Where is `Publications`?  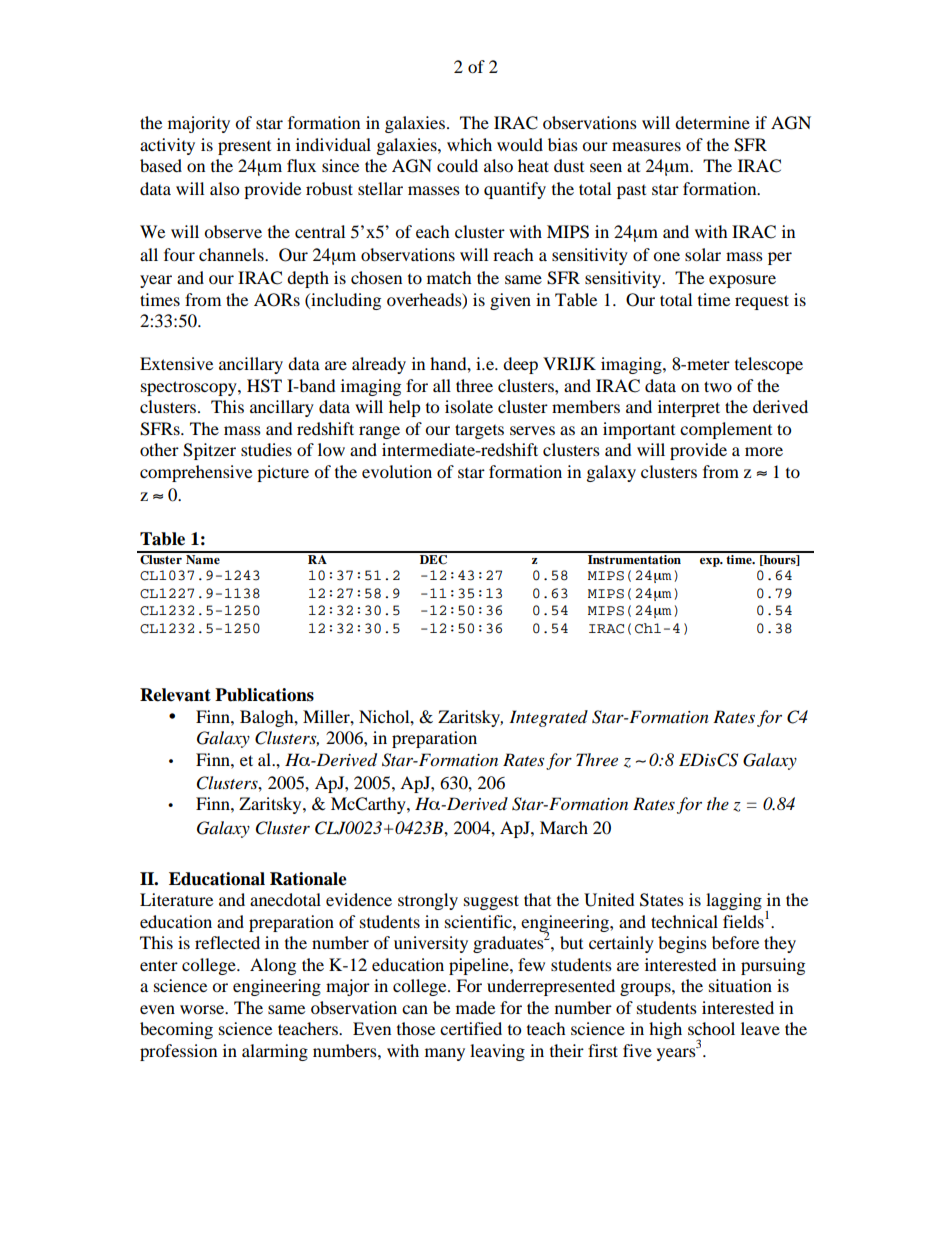
Publications is located at coordinates (264, 695).
